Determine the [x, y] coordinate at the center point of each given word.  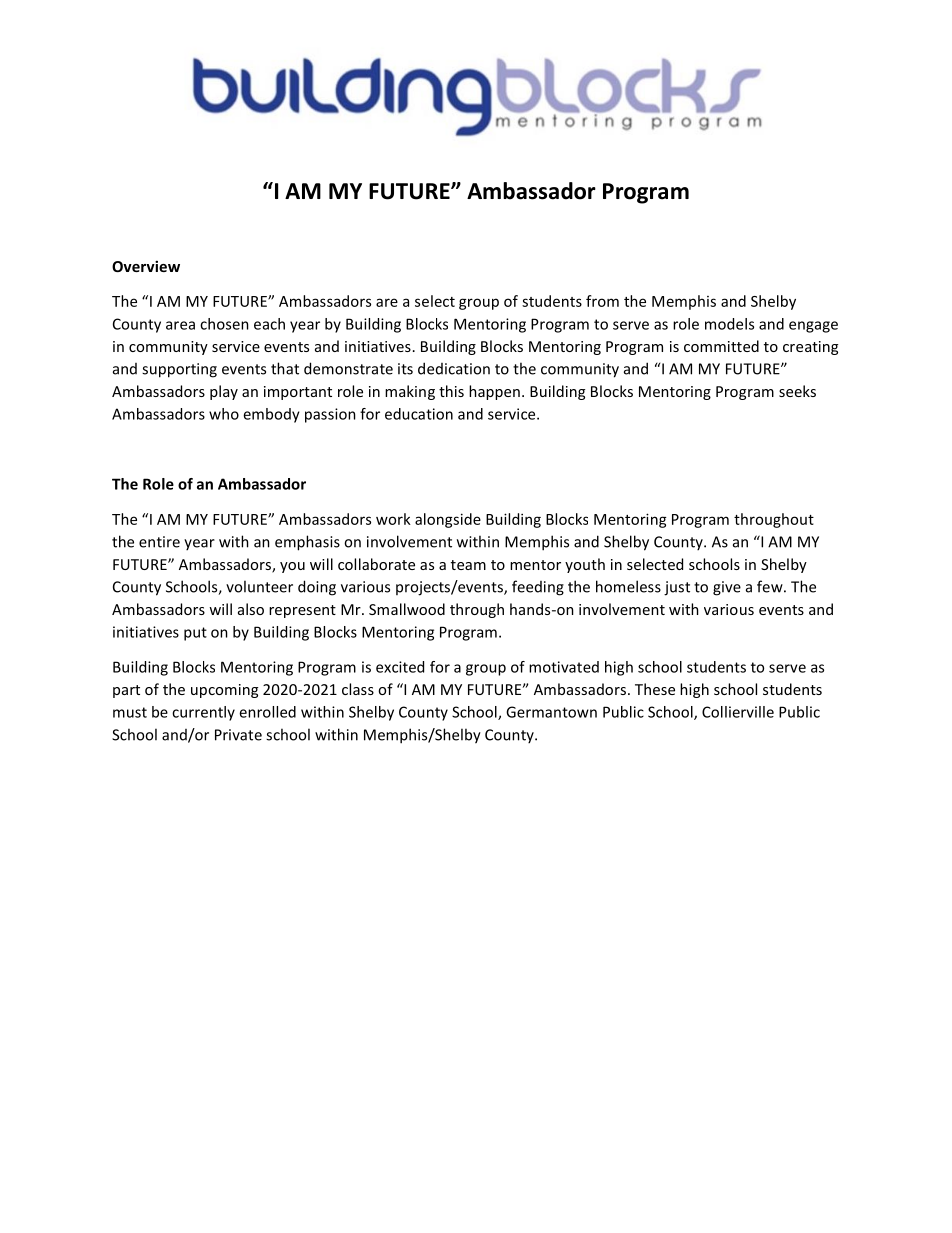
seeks [797, 391]
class [358, 689]
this [451, 391]
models [729, 324]
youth [585, 565]
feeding [538, 588]
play [224, 392]
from [602, 301]
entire [159, 542]
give [727, 588]
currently [203, 713]
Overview [146, 266]
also [251, 609]
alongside [448, 520]
